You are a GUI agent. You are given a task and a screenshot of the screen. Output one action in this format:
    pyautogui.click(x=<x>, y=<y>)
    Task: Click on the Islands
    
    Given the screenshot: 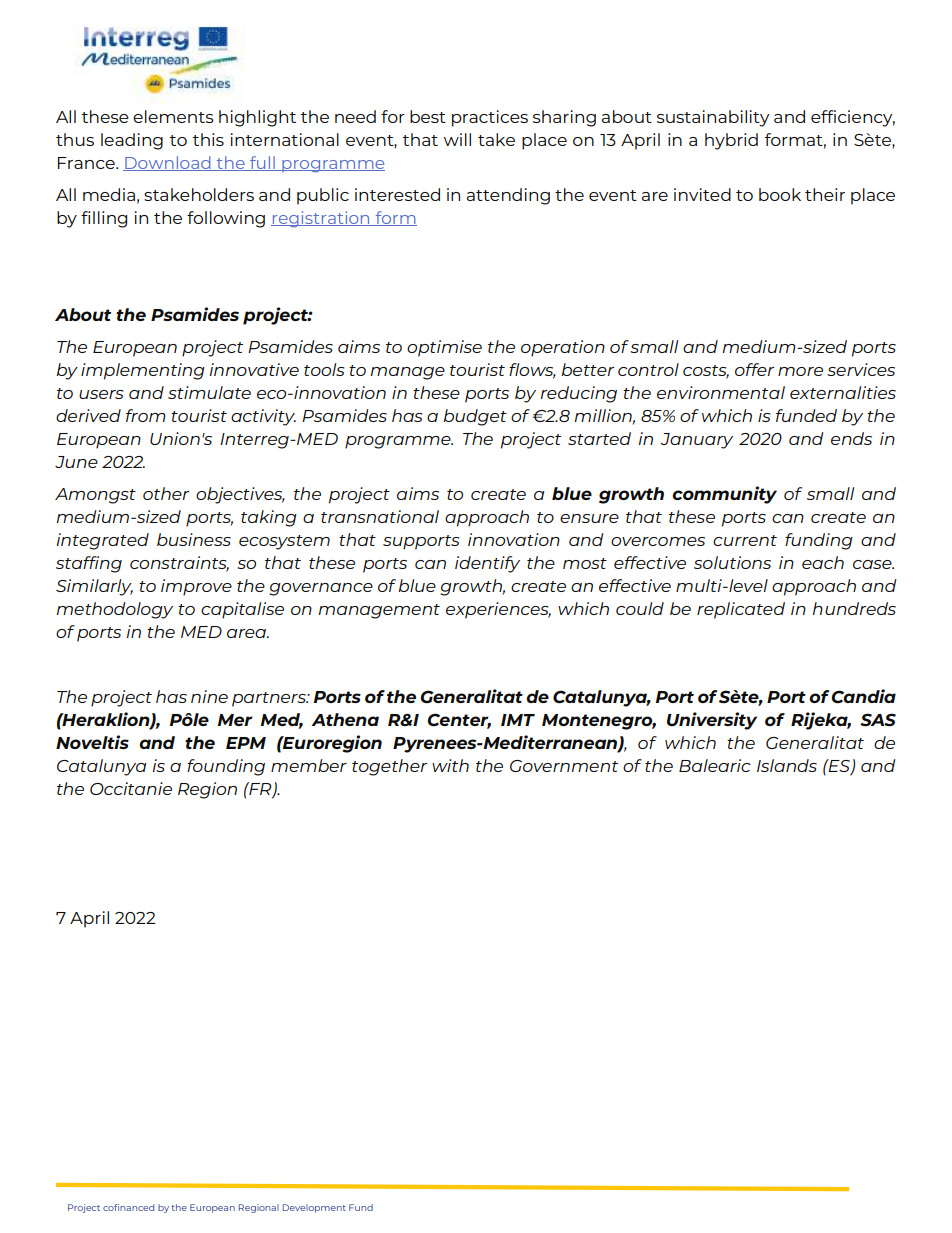 What is the action you would take?
    pyautogui.click(x=787, y=765)
